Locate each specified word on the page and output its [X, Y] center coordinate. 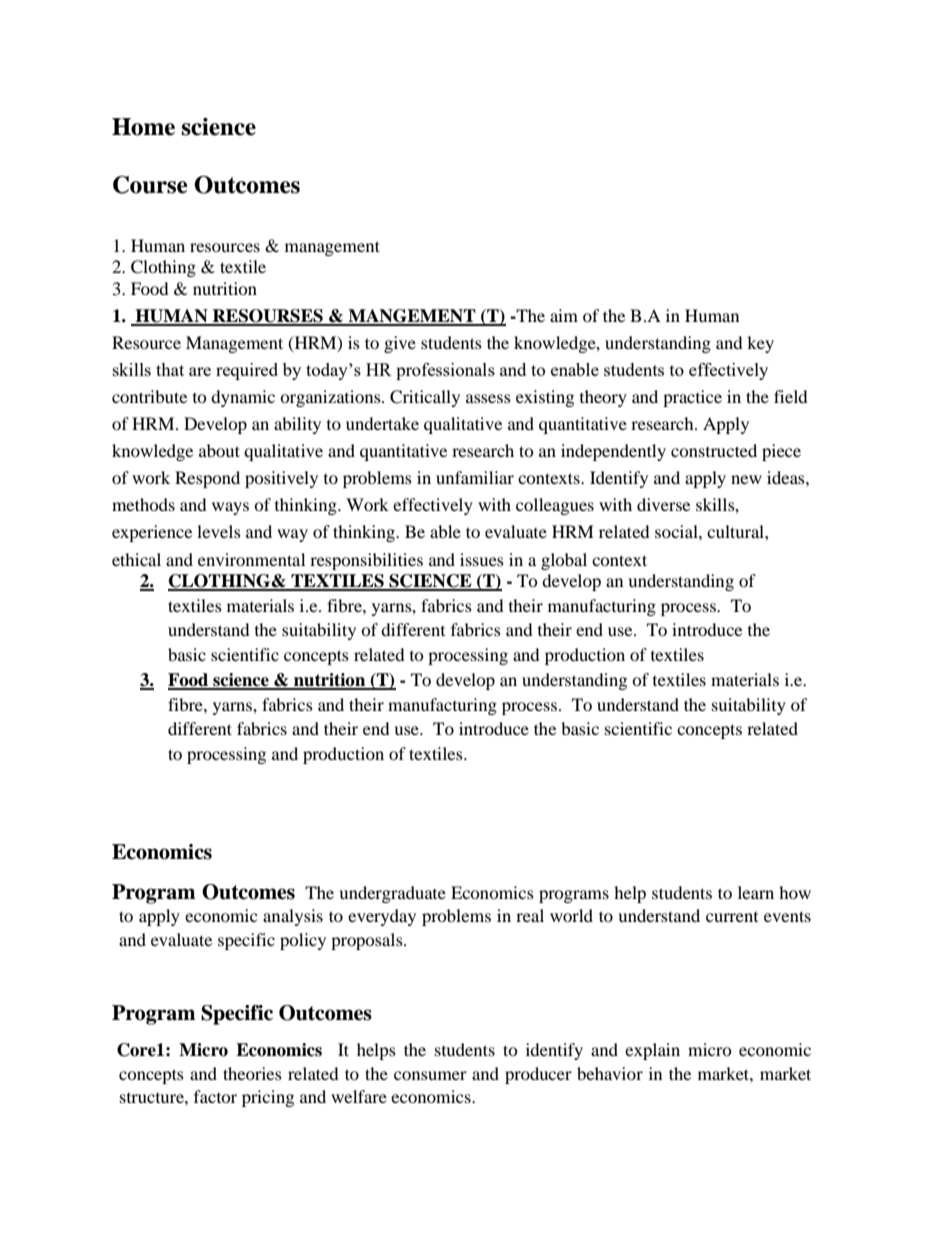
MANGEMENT [412, 317]
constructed [714, 450]
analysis [293, 917]
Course [150, 185]
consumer [430, 1075]
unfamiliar [475, 477]
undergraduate [392, 894]
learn [756, 892]
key [760, 344]
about [219, 450]
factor [215, 1096]
